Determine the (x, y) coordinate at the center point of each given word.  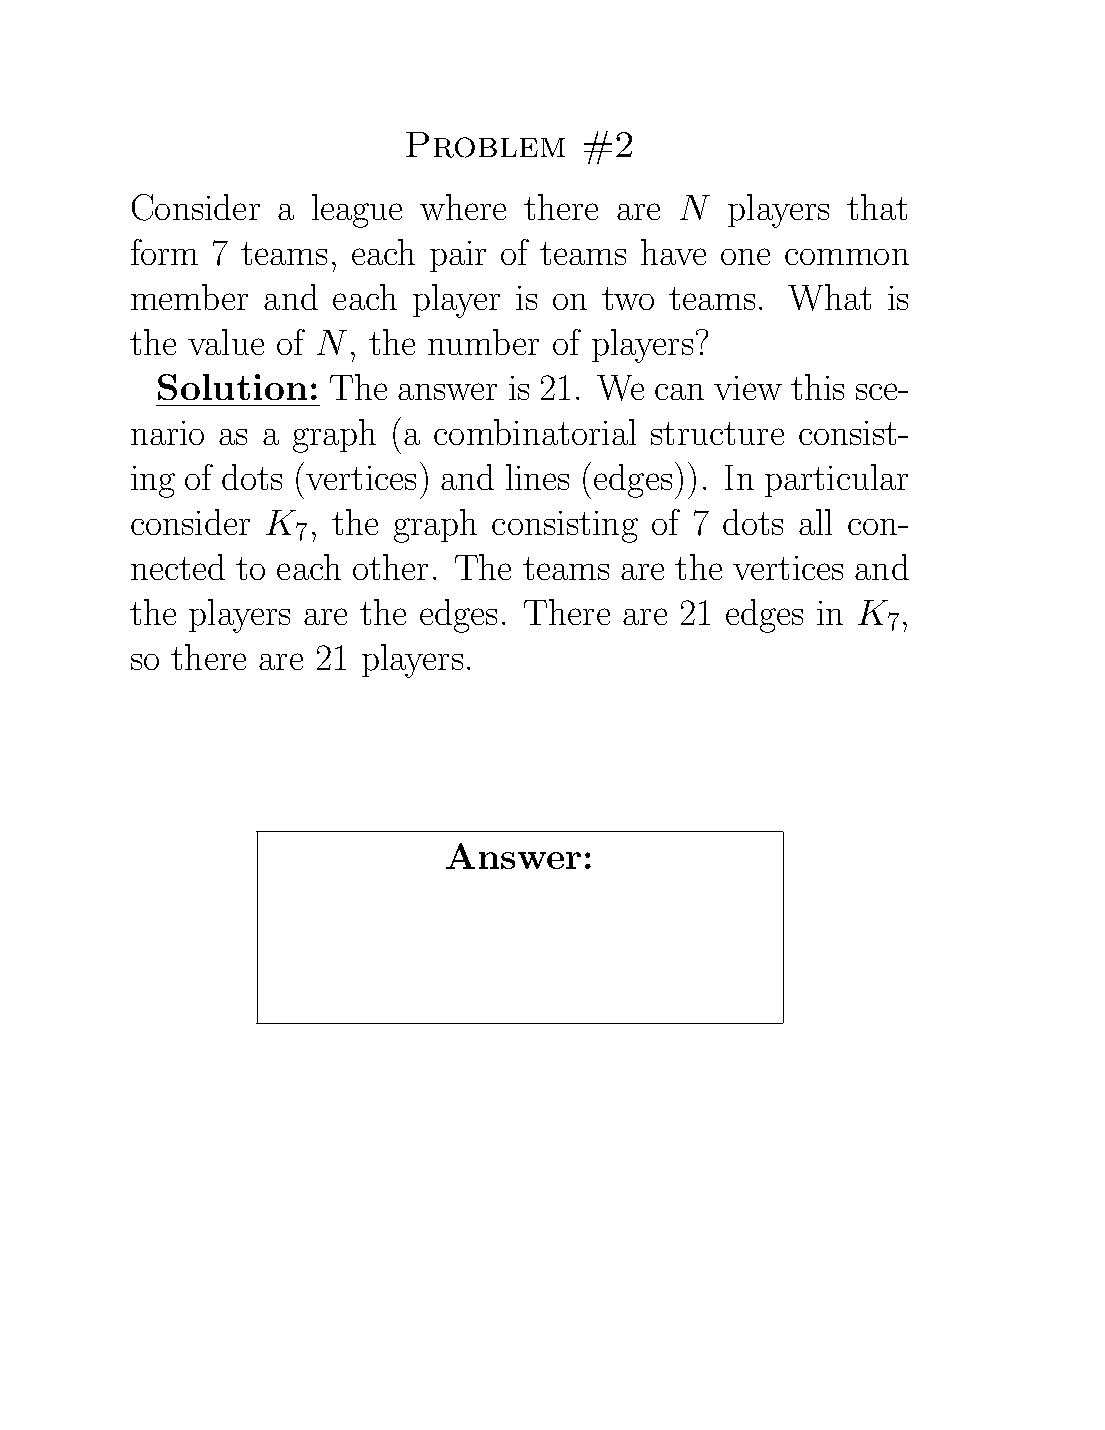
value (226, 342)
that (877, 207)
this (817, 387)
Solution (232, 387)
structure (717, 433)
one (745, 256)
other (390, 567)
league (357, 211)
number (483, 342)
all (815, 522)
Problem (485, 145)
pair (458, 256)
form (164, 252)
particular (836, 480)
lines (537, 477)
